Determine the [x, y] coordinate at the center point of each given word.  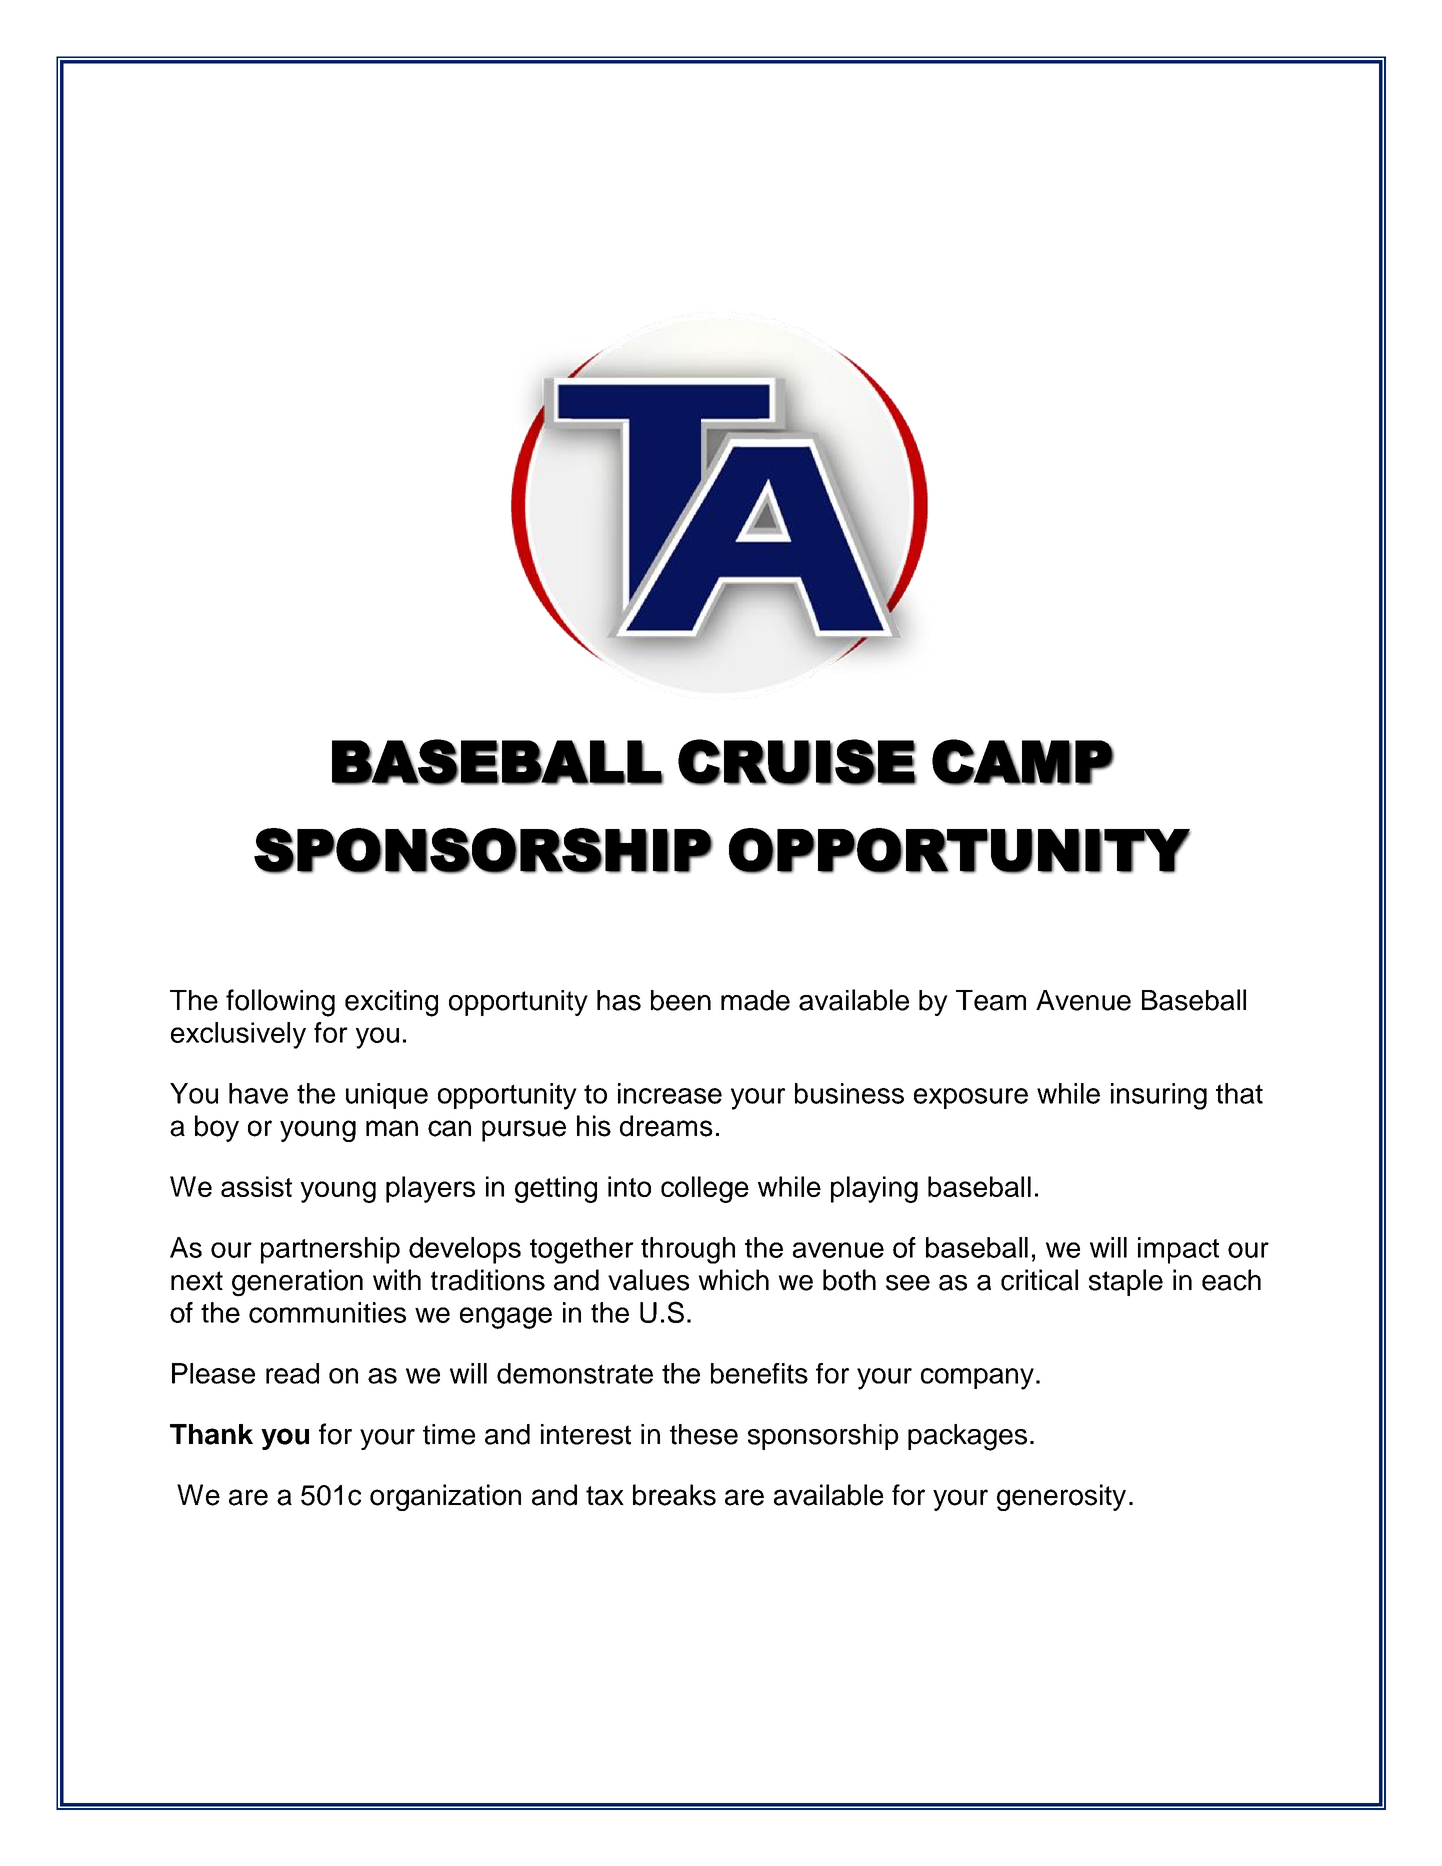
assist [256, 1186]
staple [1126, 1282]
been [681, 1000]
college [705, 1189]
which [733, 1280]
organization [445, 1497]
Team [991, 1000]
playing [874, 1189]
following [280, 1003]
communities [327, 1312]
